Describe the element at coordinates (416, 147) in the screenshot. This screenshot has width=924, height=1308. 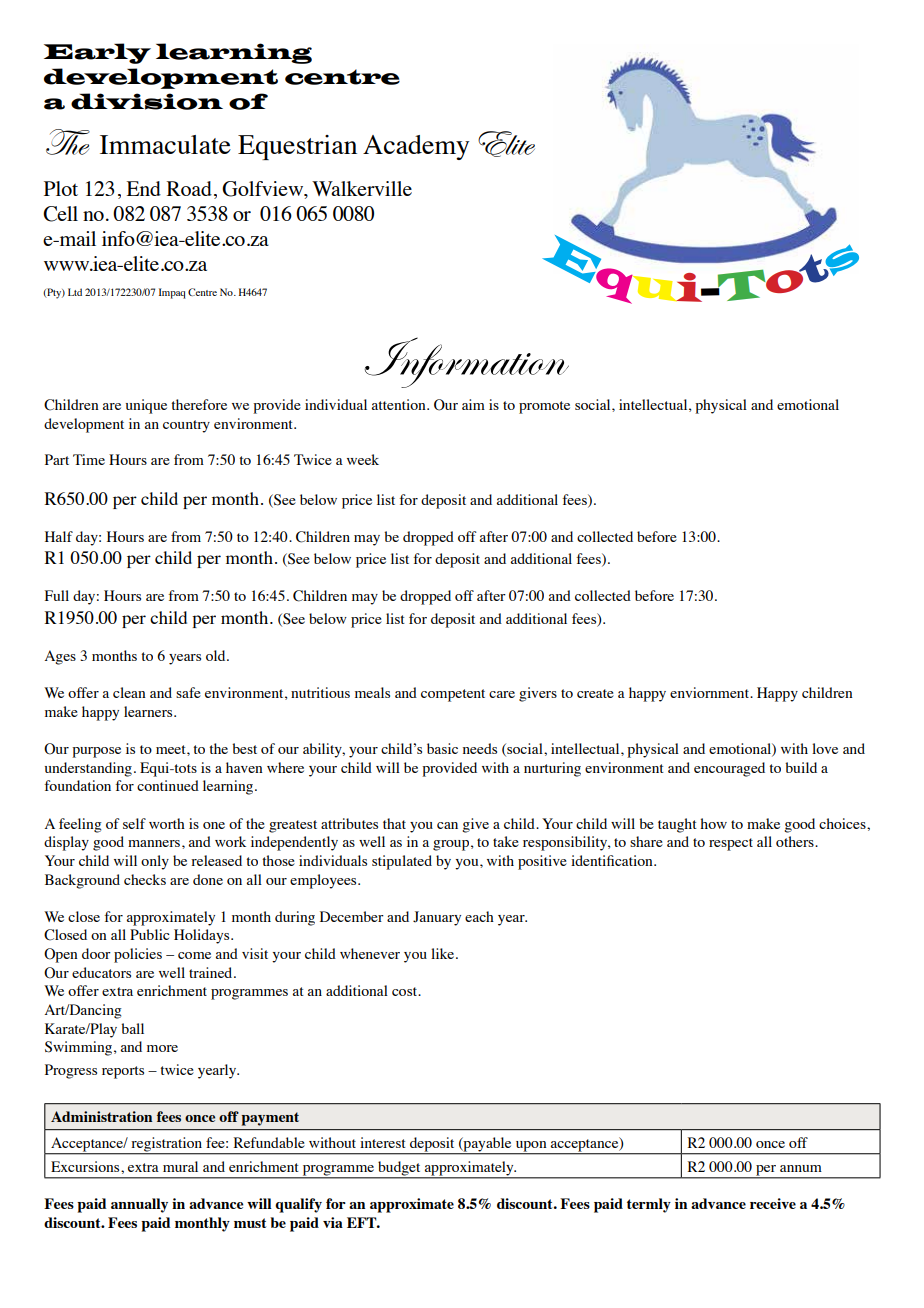
I see `Academy` at that location.
